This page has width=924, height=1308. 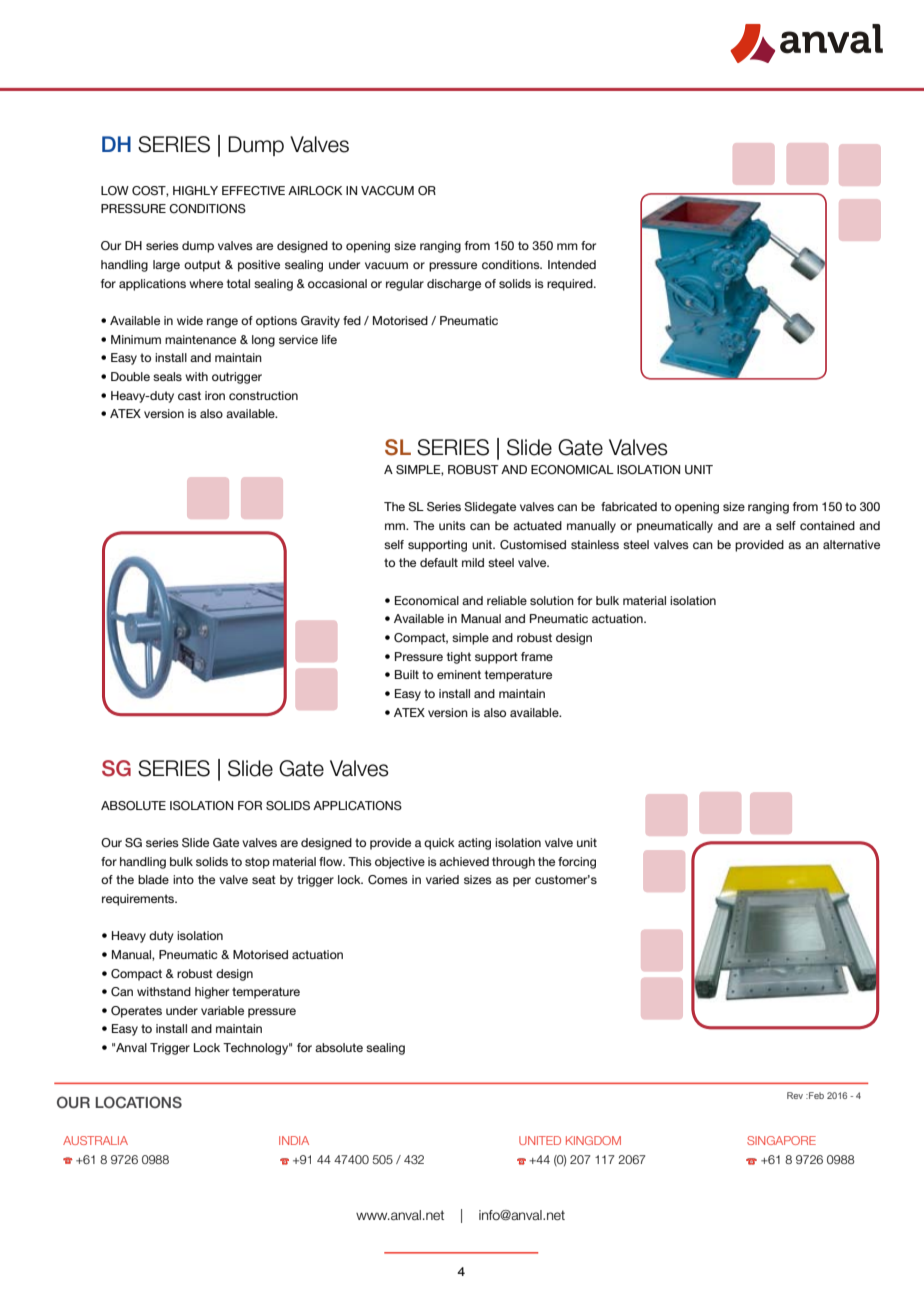 I want to click on contained, so click(x=827, y=525).
